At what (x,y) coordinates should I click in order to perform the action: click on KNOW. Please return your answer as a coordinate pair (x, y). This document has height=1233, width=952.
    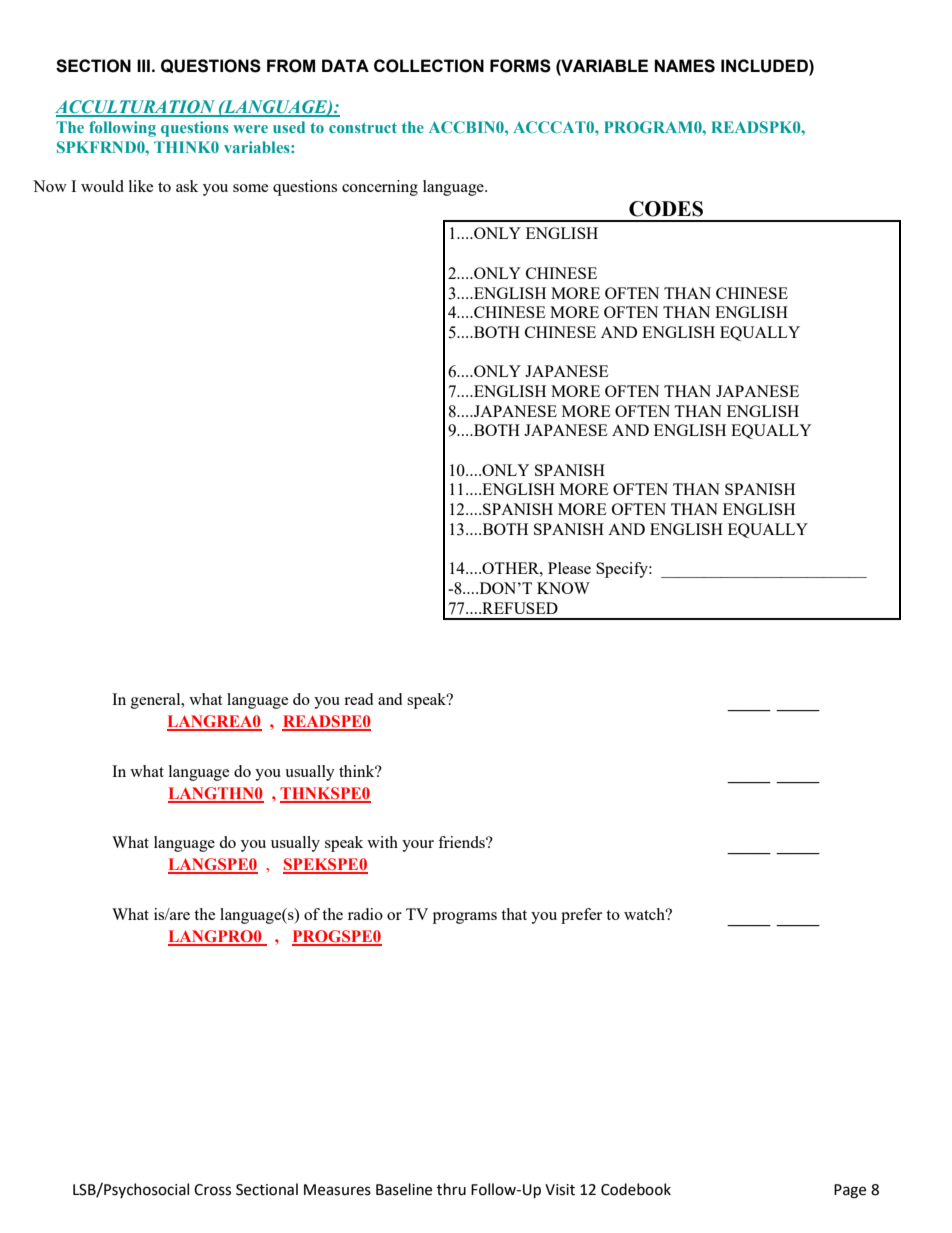
    Looking at the image, I should click on (563, 588).
